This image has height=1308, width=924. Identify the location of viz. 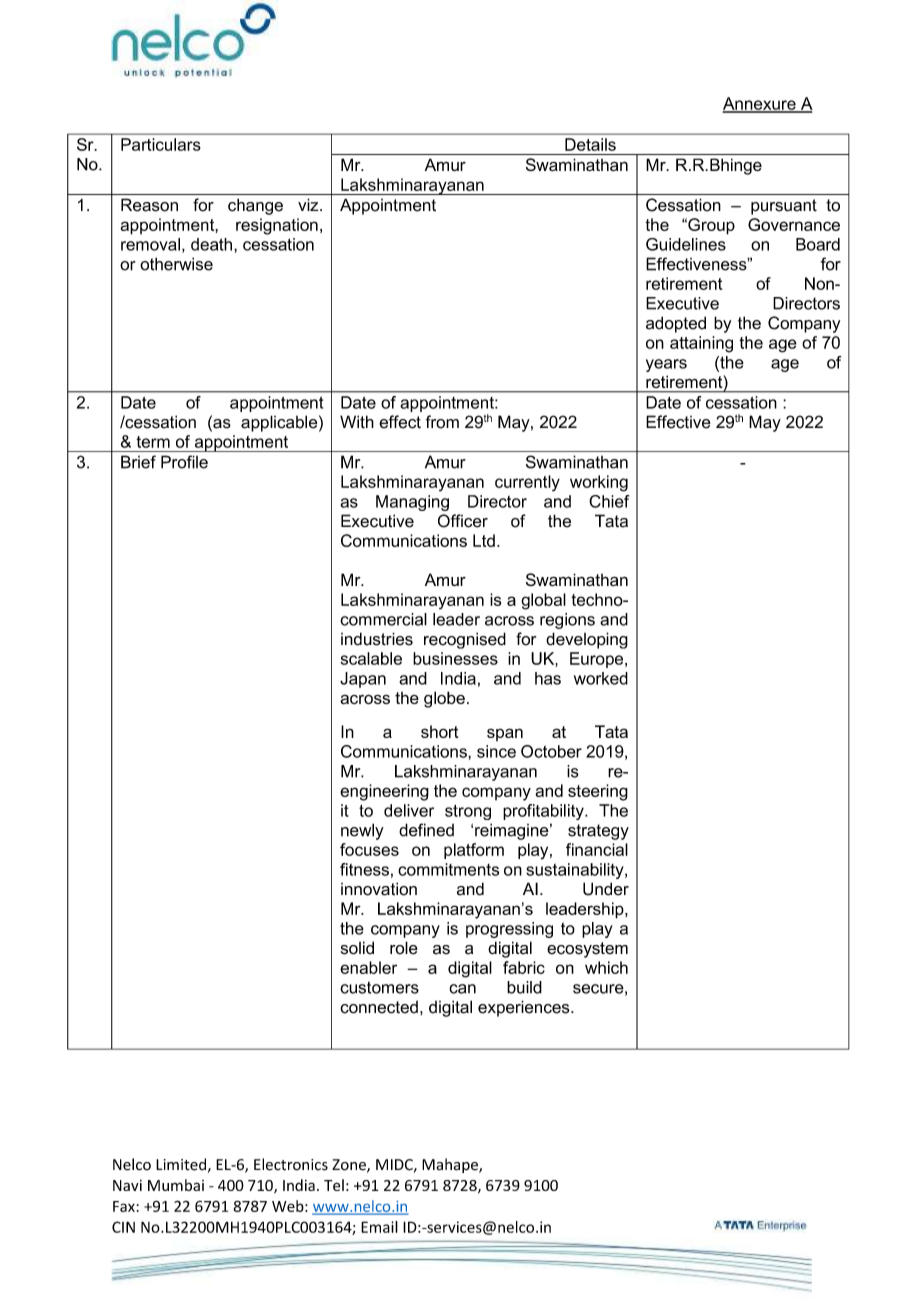
(309, 204).
